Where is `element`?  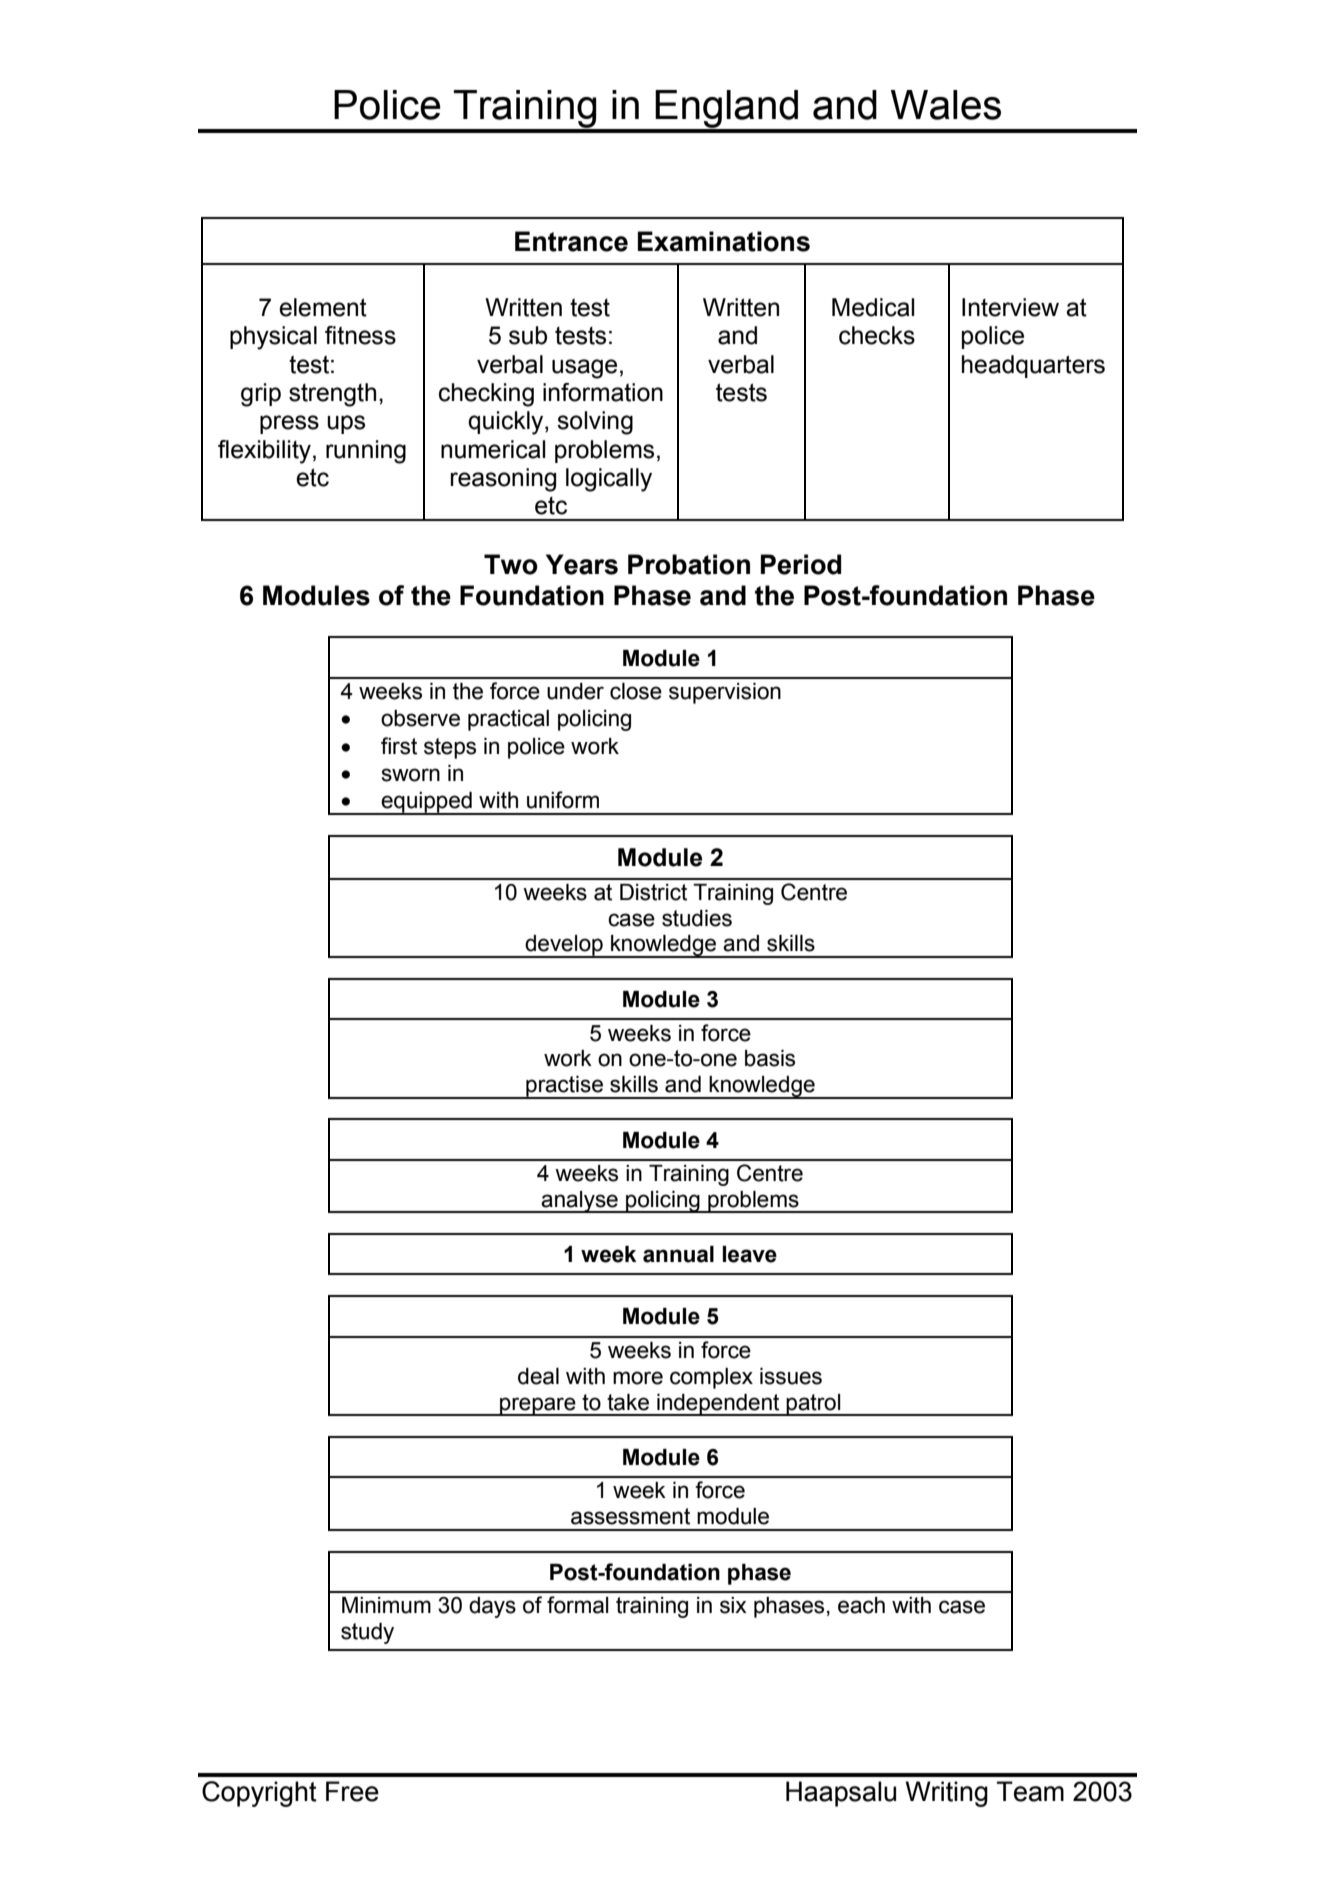
element is located at coordinates (323, 307).
